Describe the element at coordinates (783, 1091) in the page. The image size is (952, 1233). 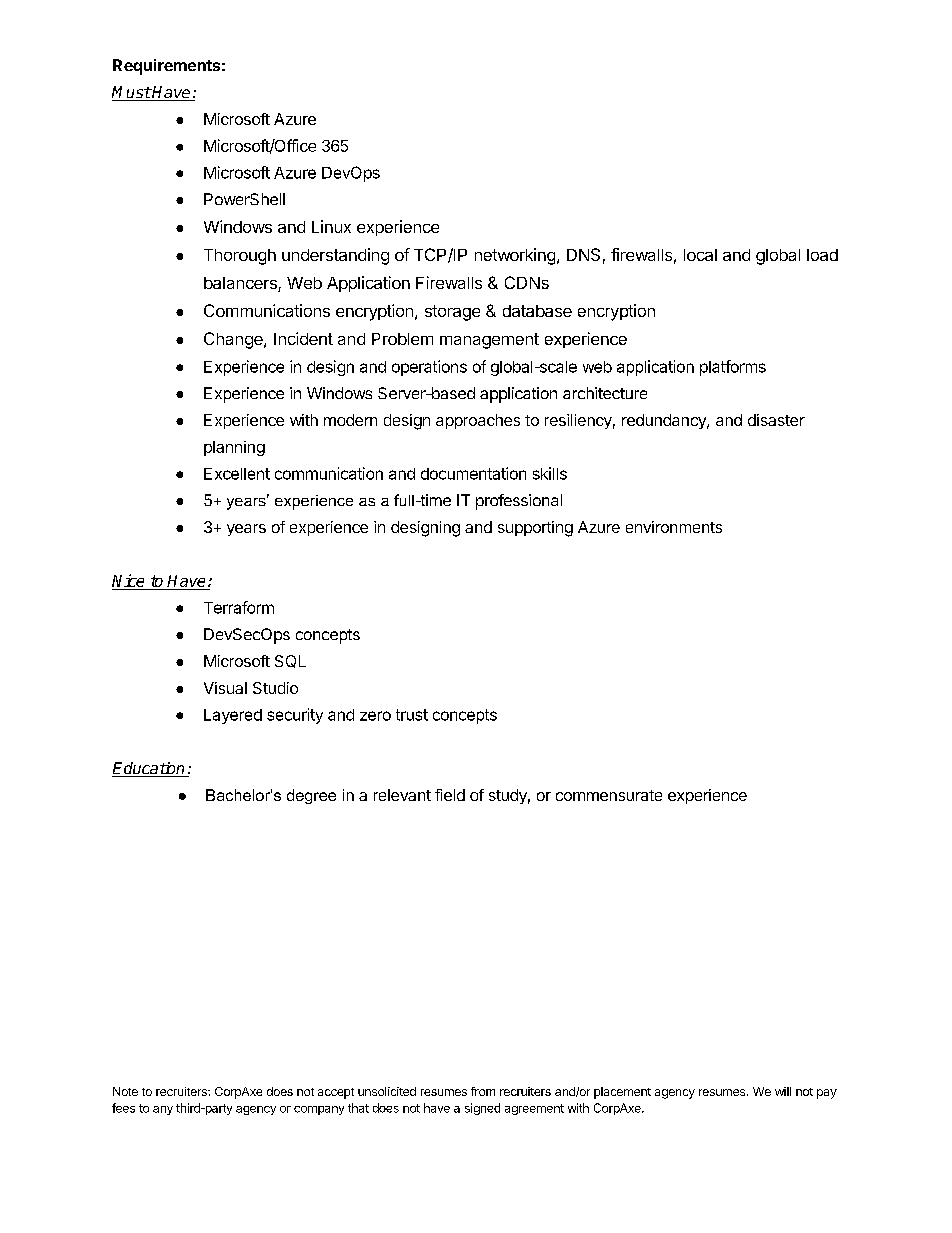
I see `will` at that location.
